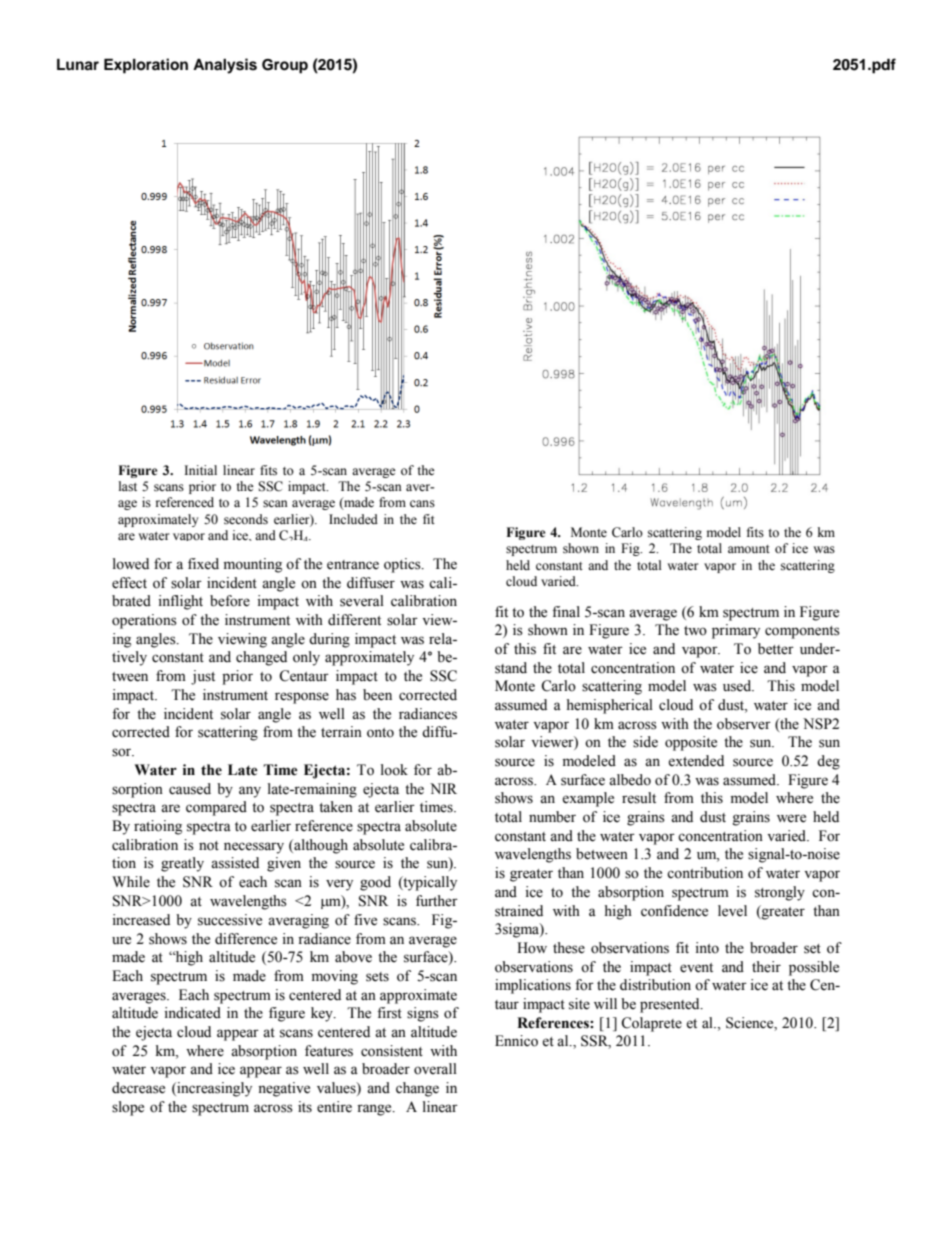 Image resolution: width=952 pixels, height=1233 pixels. I want to click on decrease, so click(138, 1088).
